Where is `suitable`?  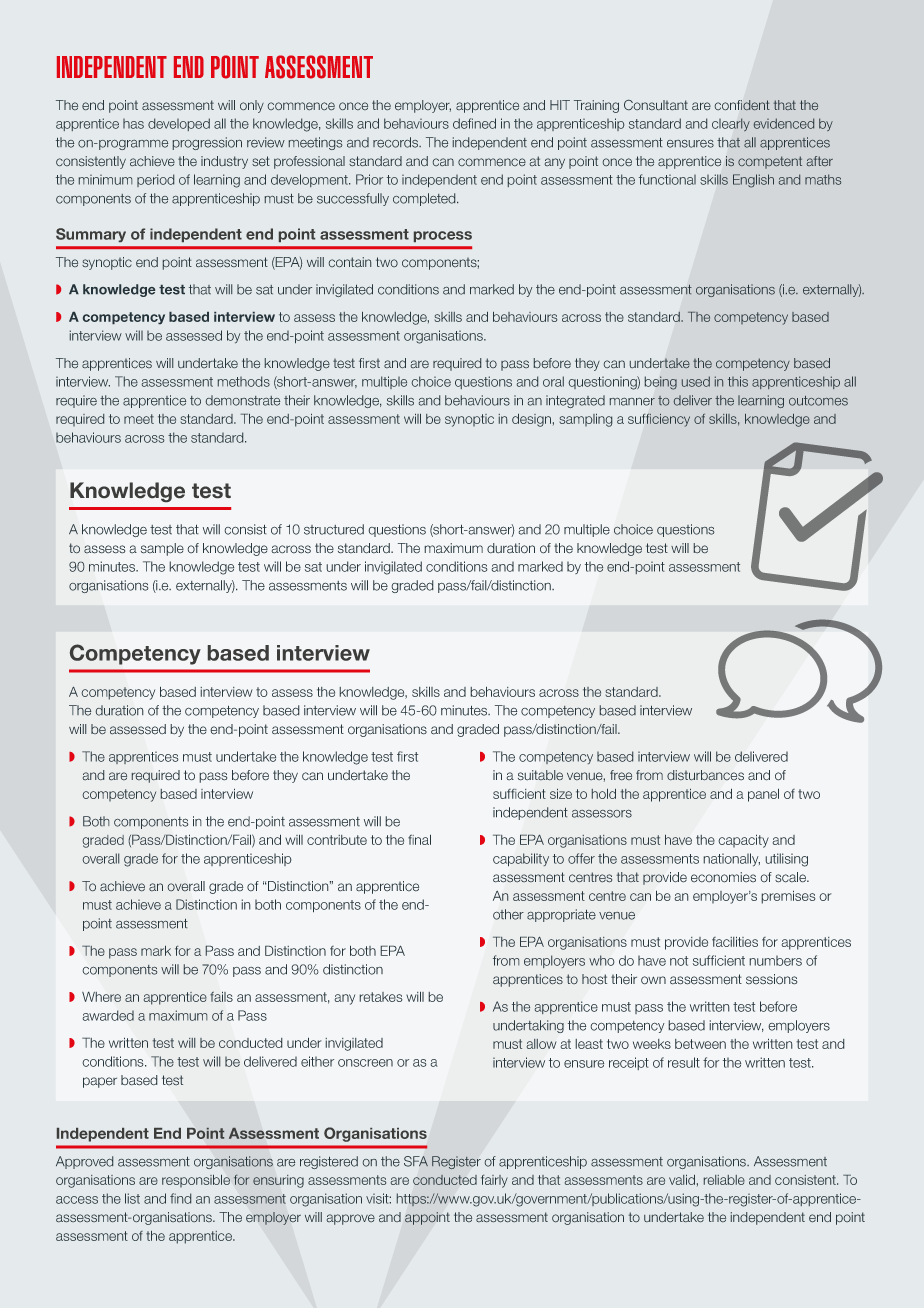 suitable is located at coordinates (540, 775).
